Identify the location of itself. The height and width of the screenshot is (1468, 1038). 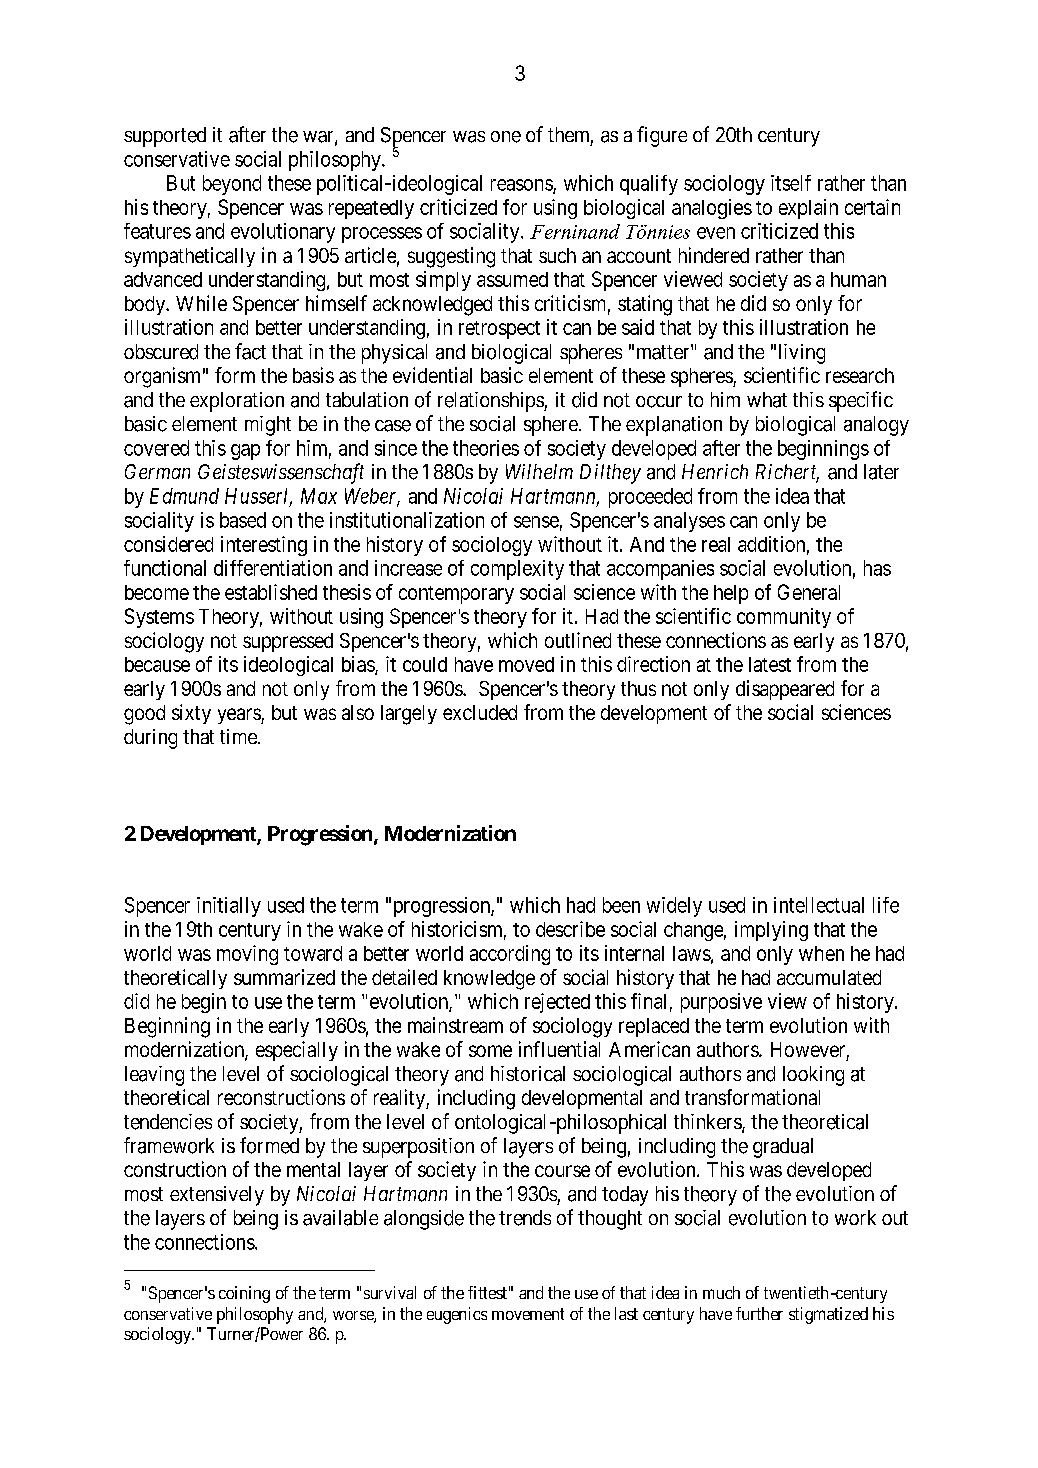
(791, 183).
